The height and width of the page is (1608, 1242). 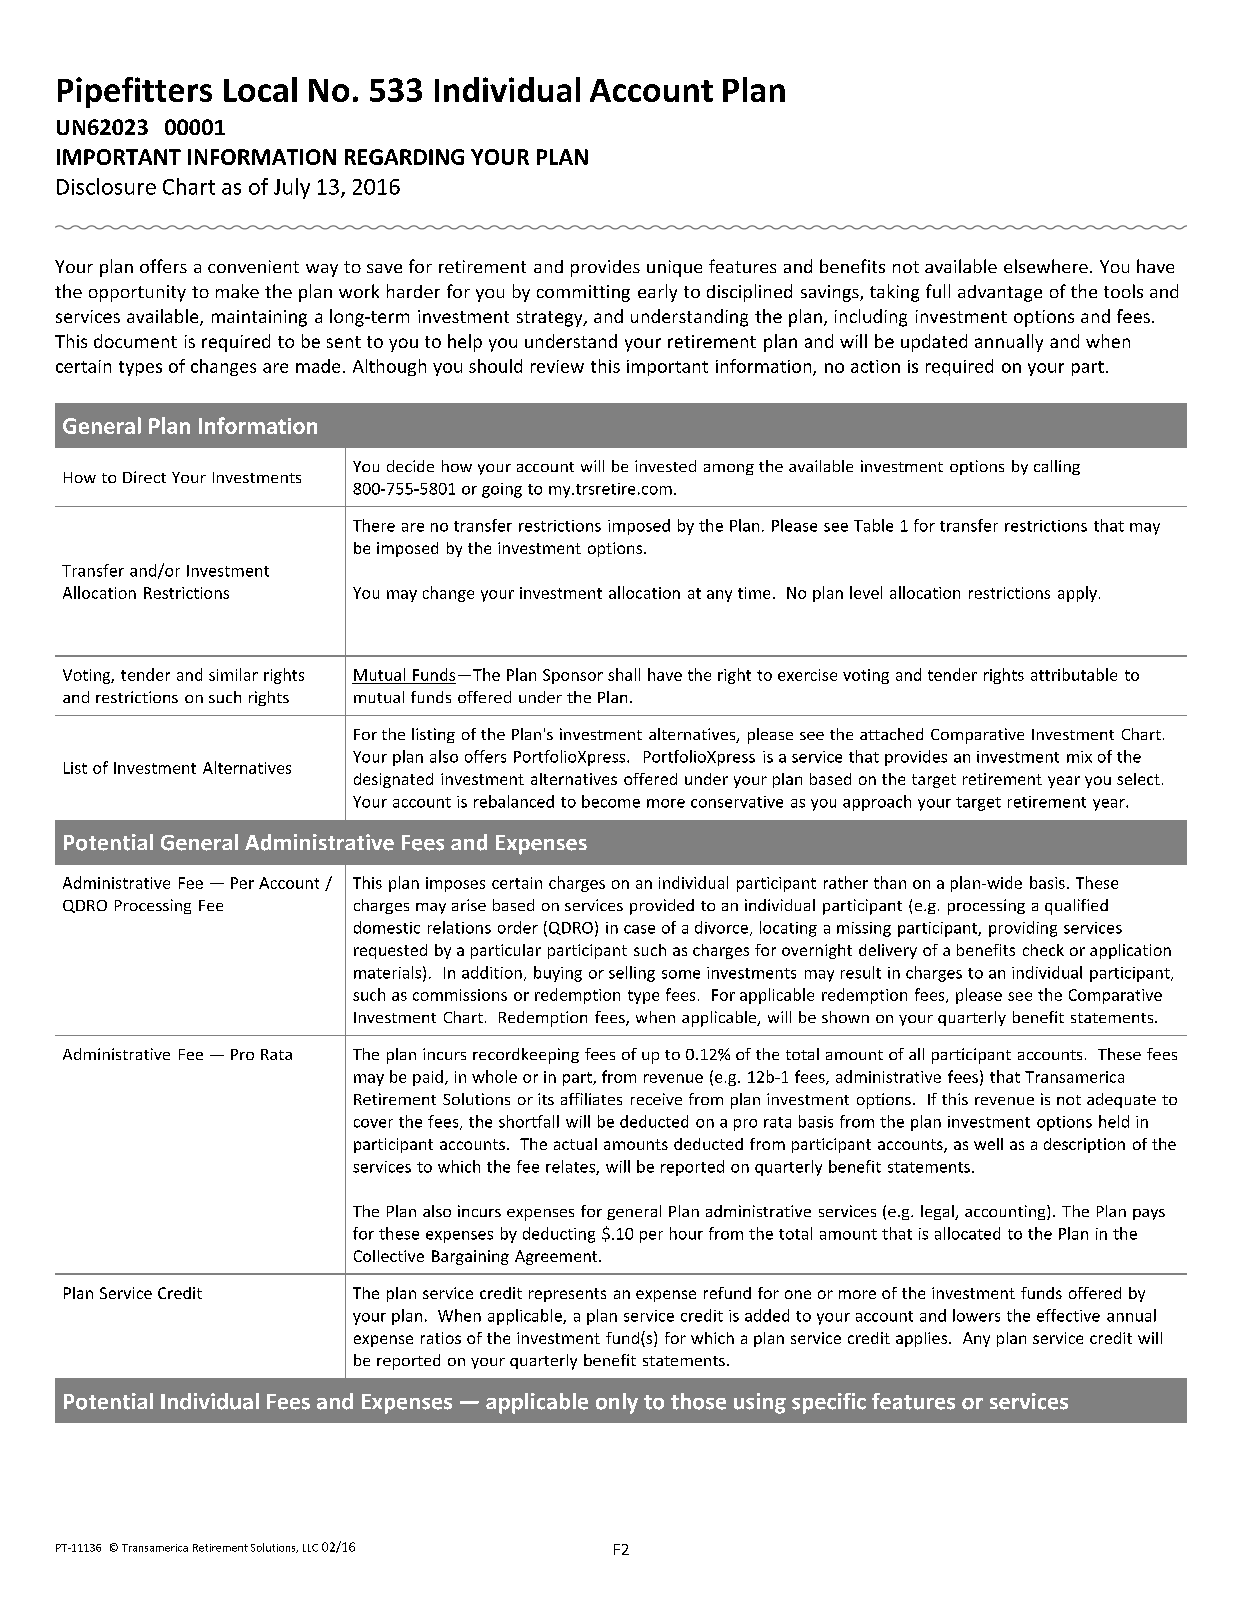 What do you see at coordinates (260, 89) in the page?
I see `Local` at bounding box center [260, 89].
